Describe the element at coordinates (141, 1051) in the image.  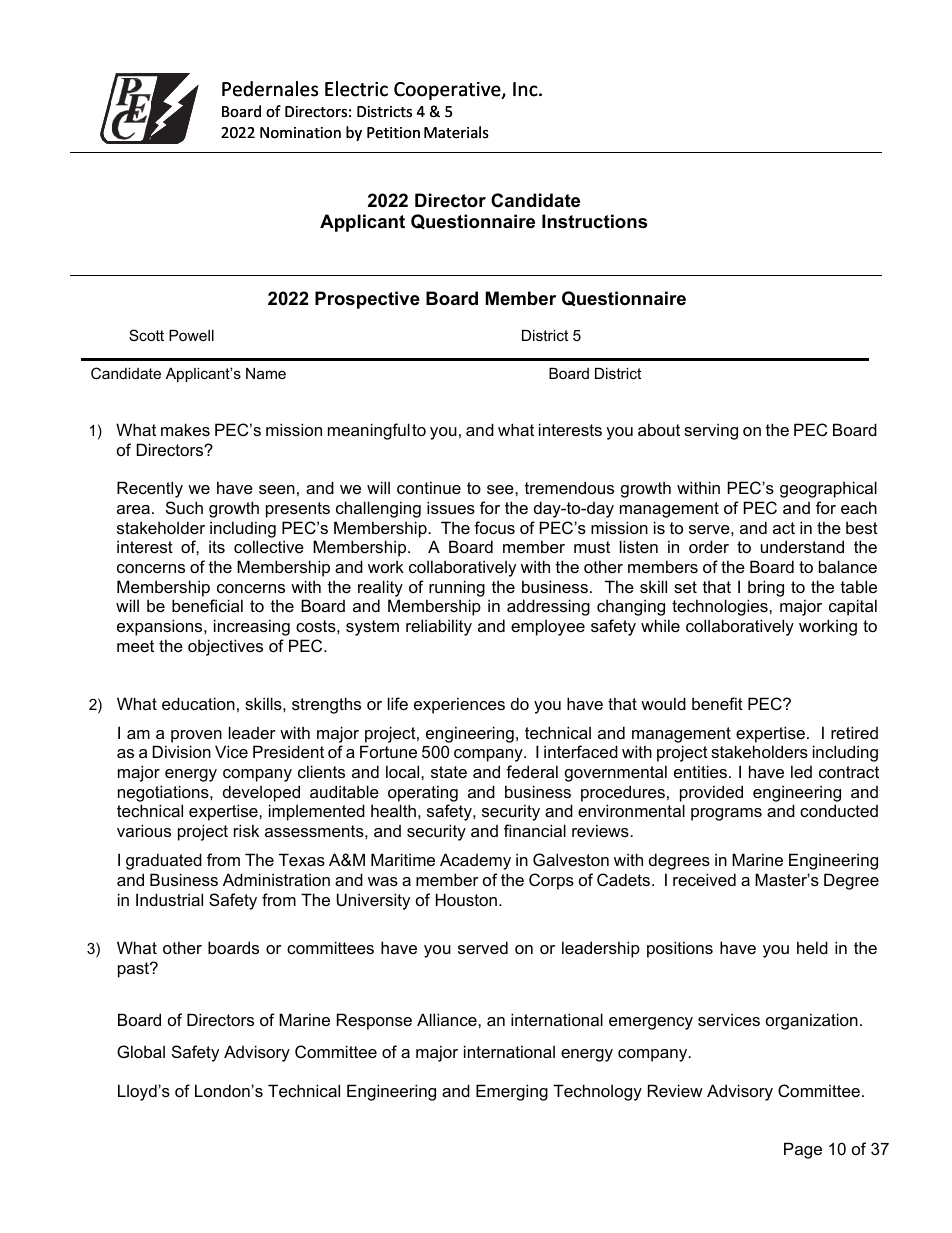
I see `Global` at that location.
